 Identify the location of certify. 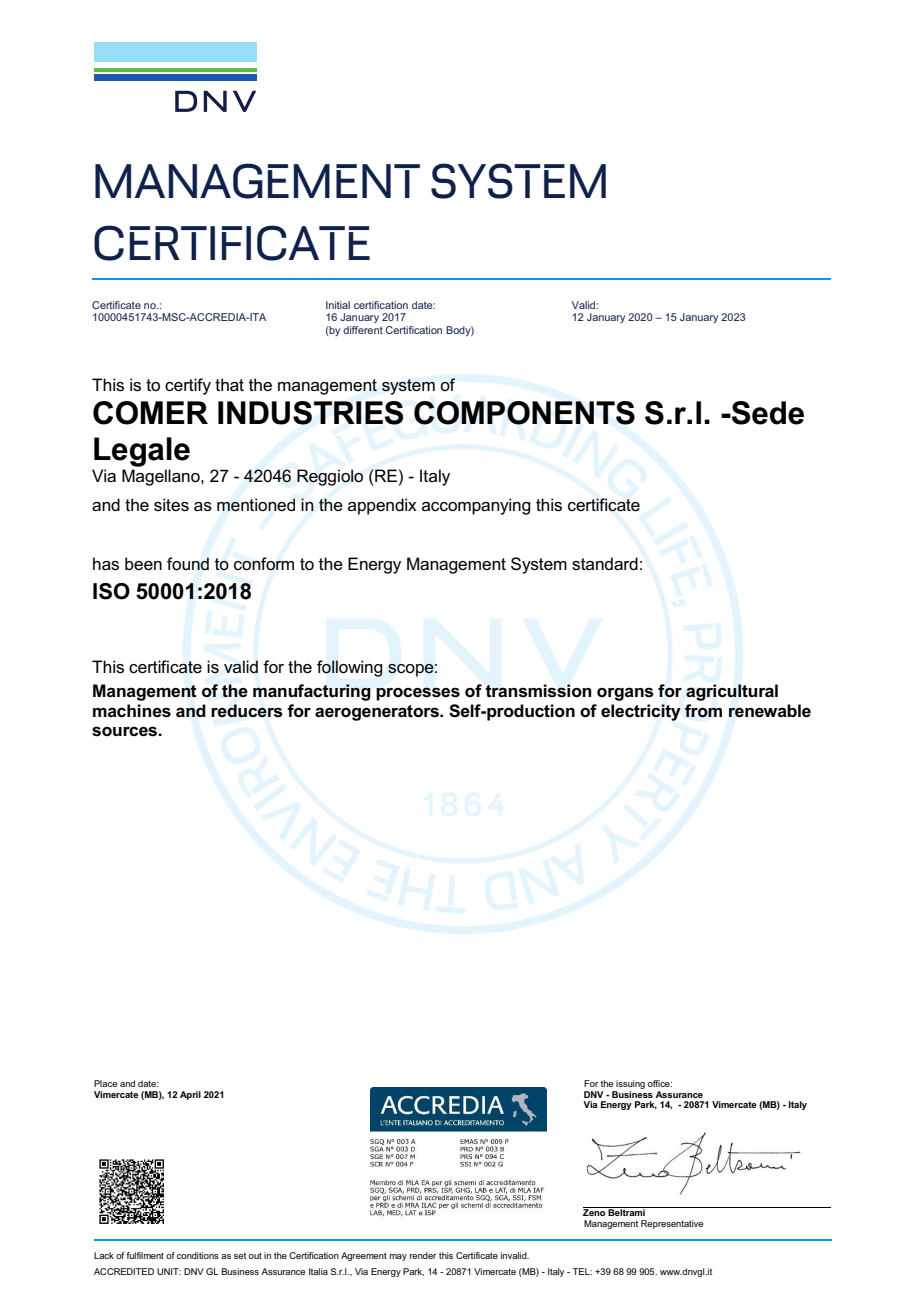
(188, 386).
